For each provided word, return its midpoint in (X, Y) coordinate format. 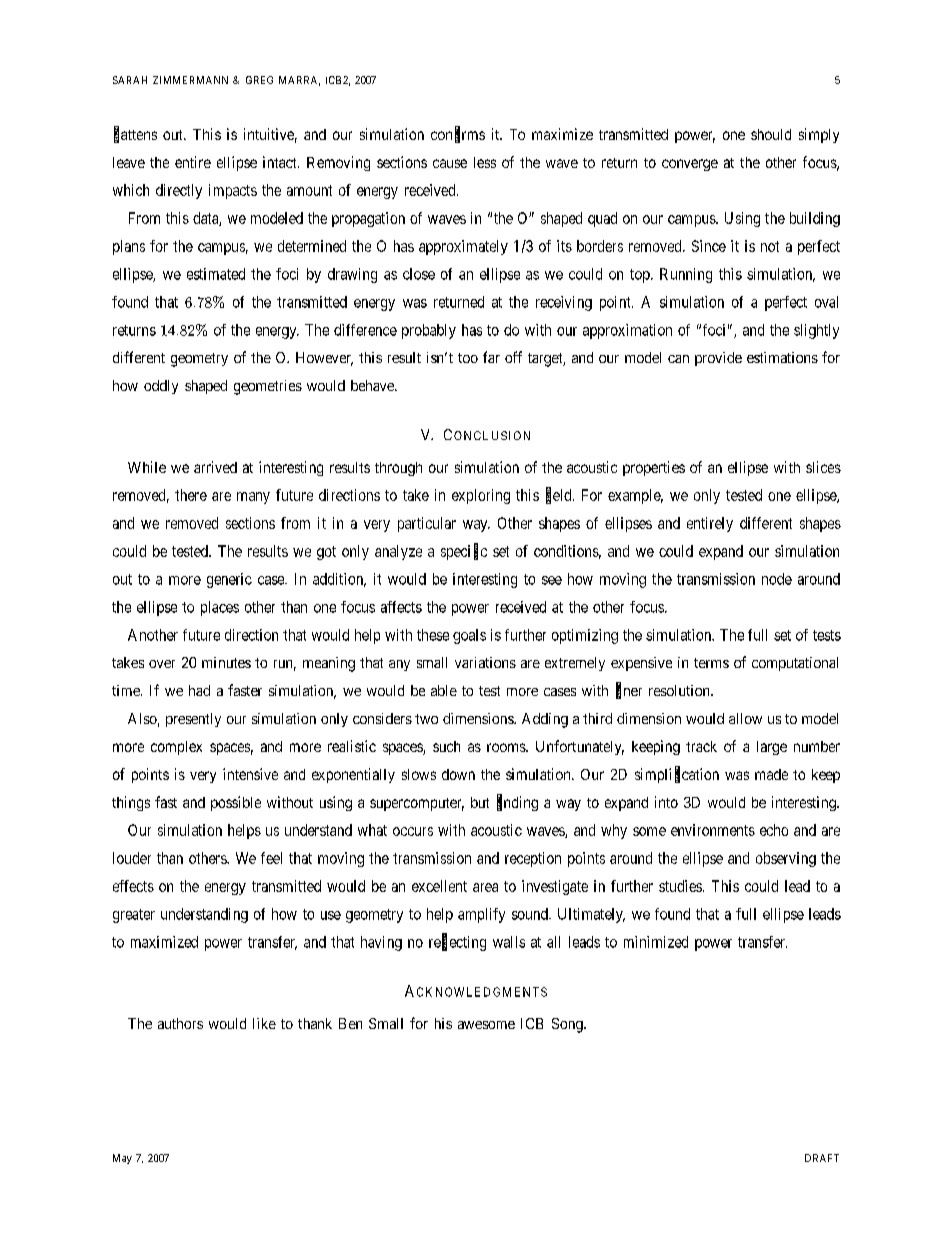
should (771, 134)
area (485, 887)
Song (568, 1025)
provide (718, 359)
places (220, 608)
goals (469, 636)
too (468, 358)
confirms (458, 135)
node (777, 579)
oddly (161, 387)
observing (786, 859)
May (122, 1159)
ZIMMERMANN (190, 80)
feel (271, 858)
